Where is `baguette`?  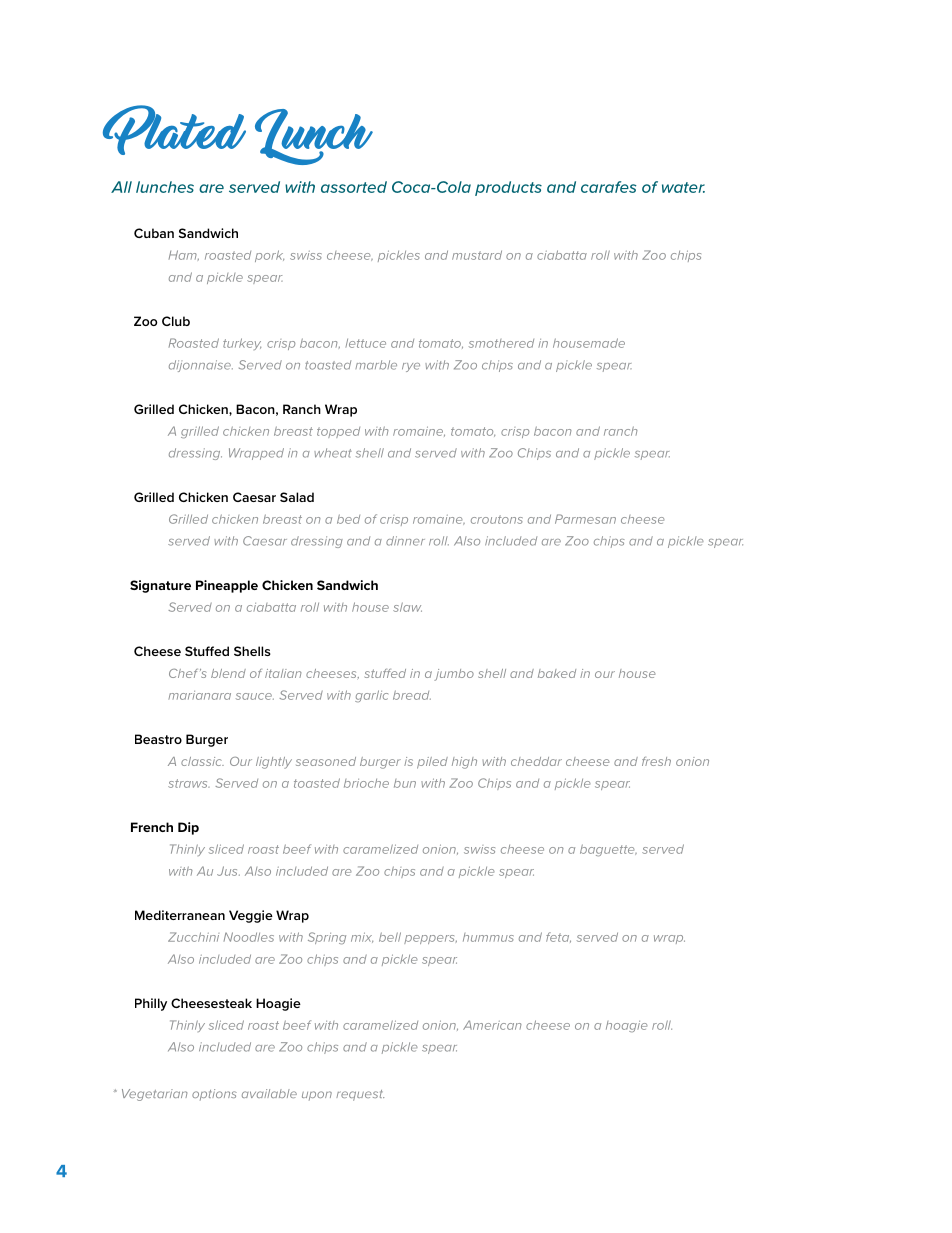
baguette is located at coordinates (608, 850).
